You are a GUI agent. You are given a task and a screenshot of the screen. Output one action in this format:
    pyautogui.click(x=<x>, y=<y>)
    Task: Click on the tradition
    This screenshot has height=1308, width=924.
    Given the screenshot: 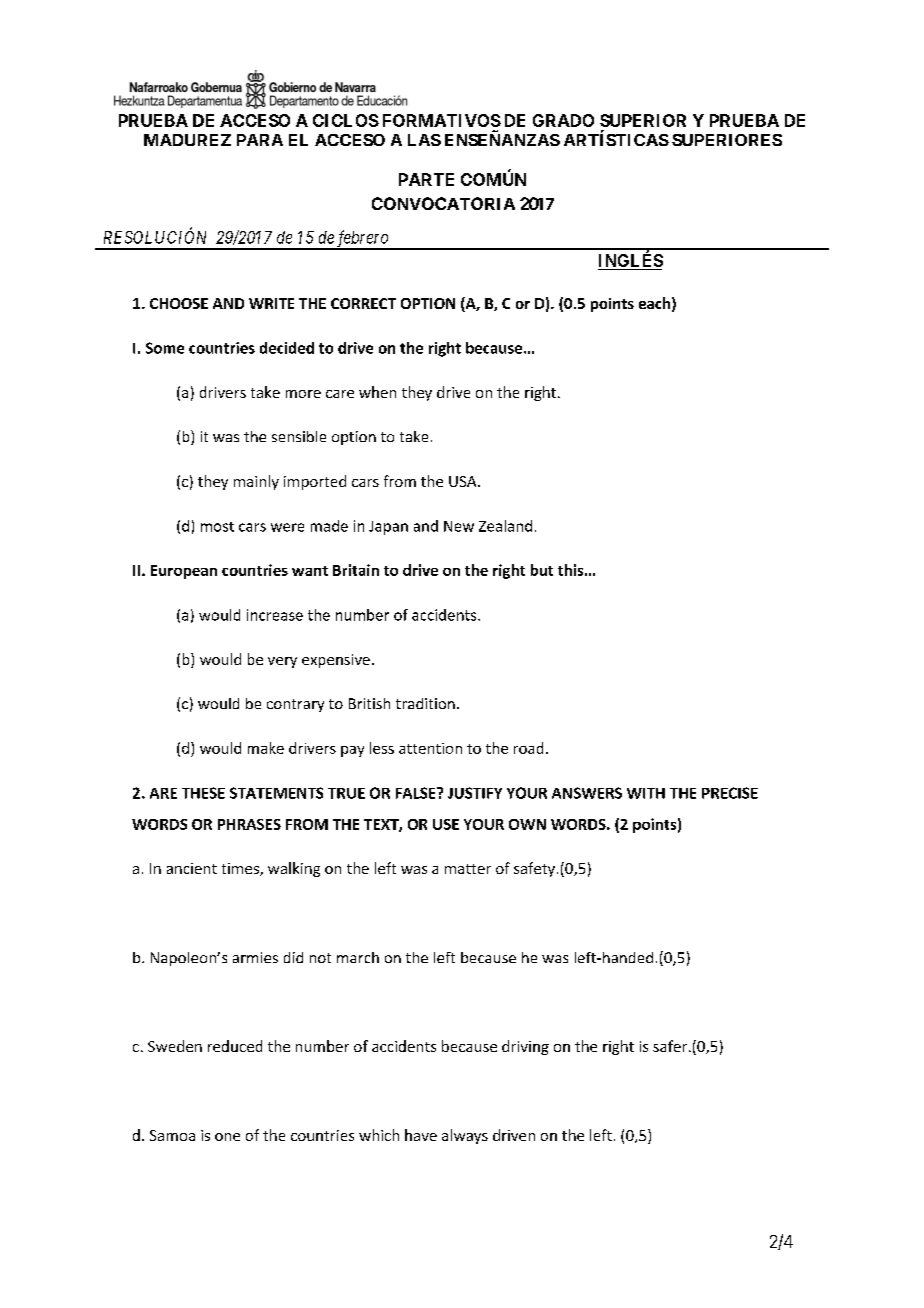 What is the action you would take?
    pyautogui.click(x=425, y=703)
